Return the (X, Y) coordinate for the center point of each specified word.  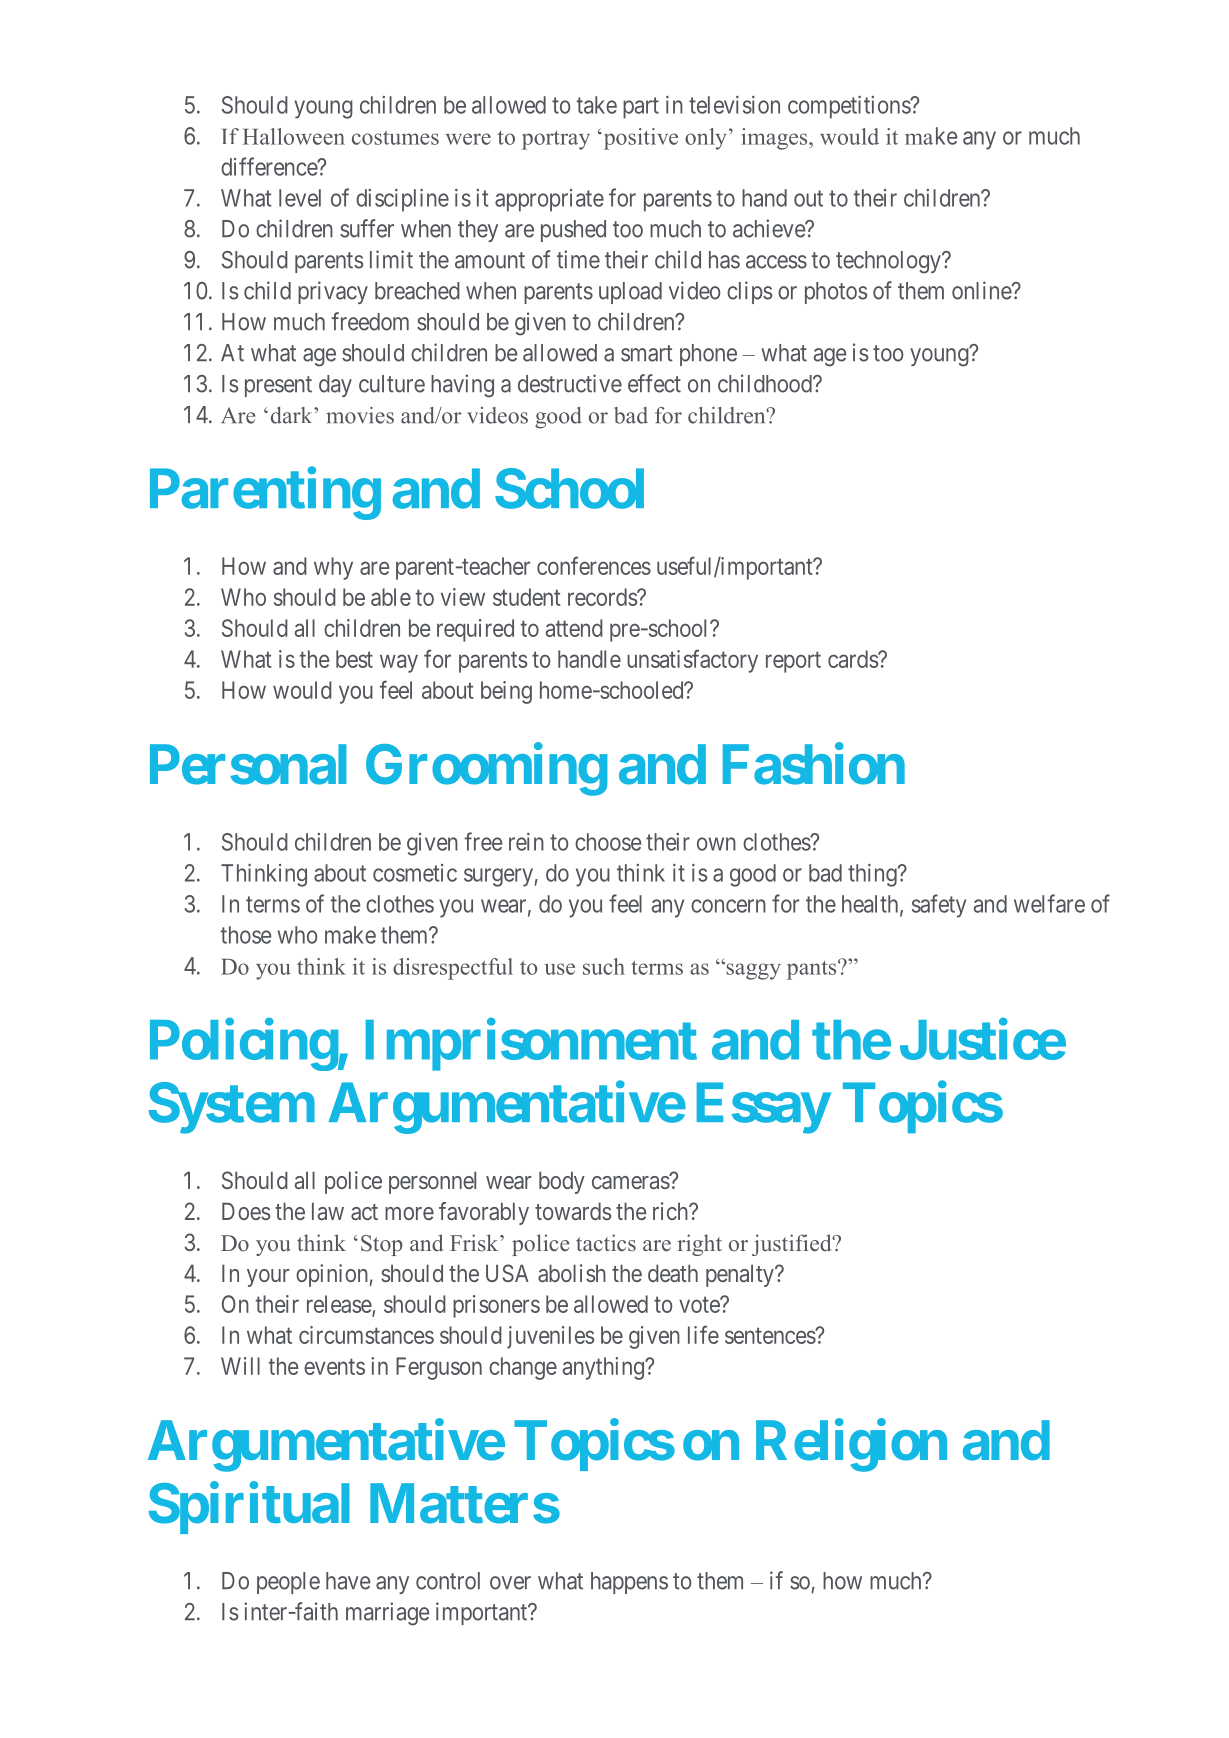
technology (889, 262)
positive (639, 139)
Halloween (294, 136)
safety (939, 906)
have (348, 1581)
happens (629, 1583)
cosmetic (415, 873)
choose (608, 842)
